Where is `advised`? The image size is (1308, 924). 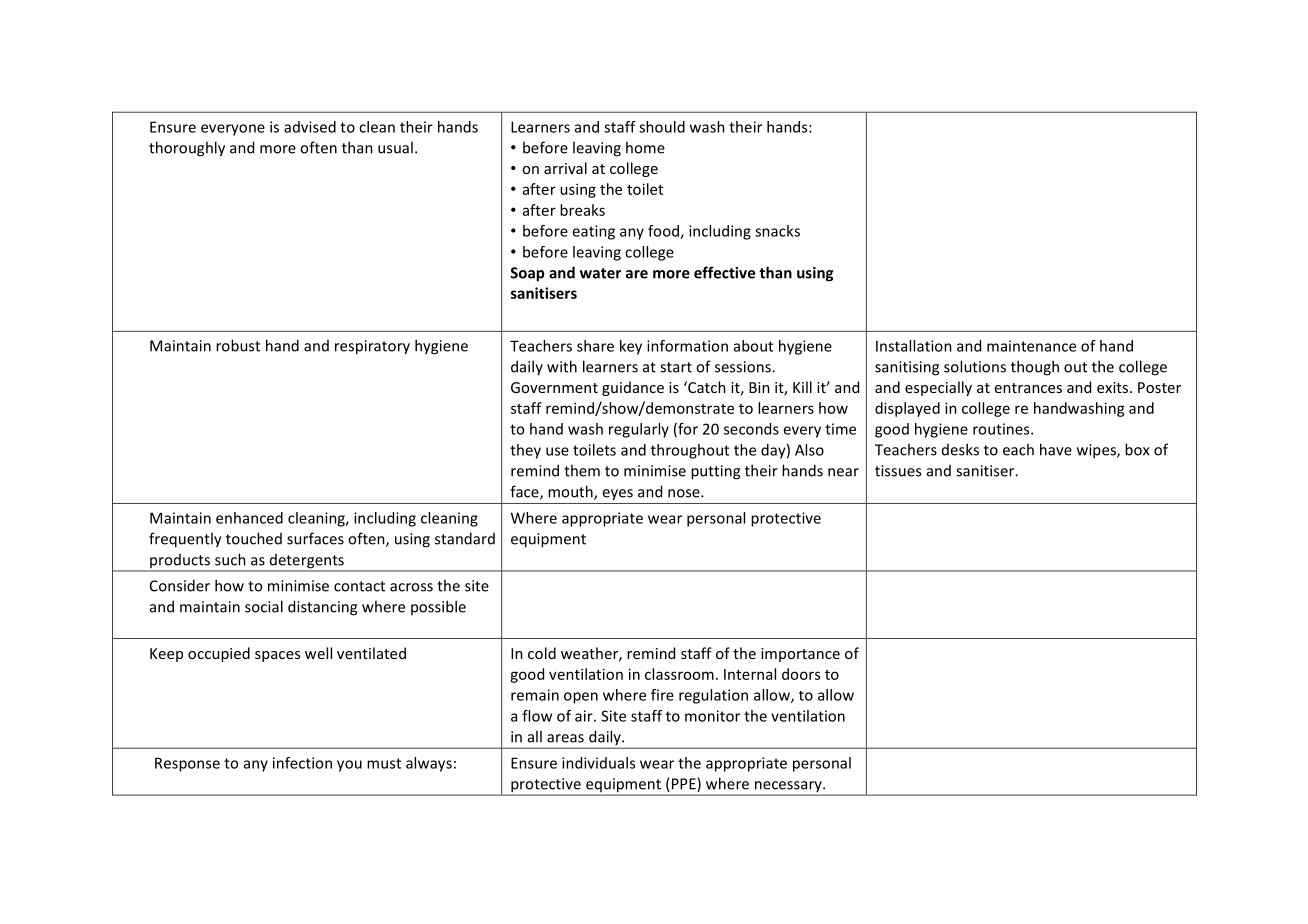 advised is located at coordinates (310, 127).
